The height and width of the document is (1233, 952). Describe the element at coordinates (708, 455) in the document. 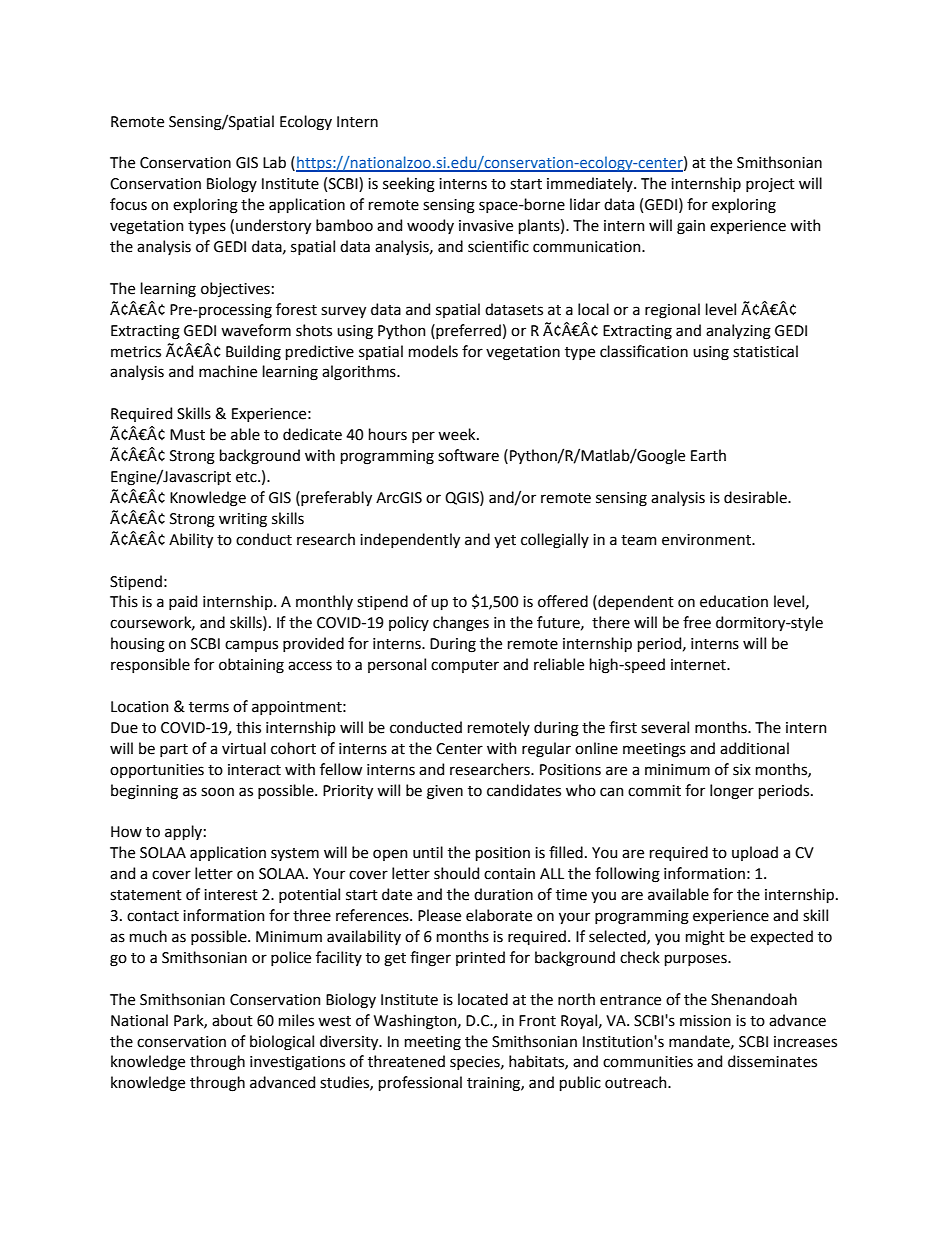

I see `Earth` at that location.
